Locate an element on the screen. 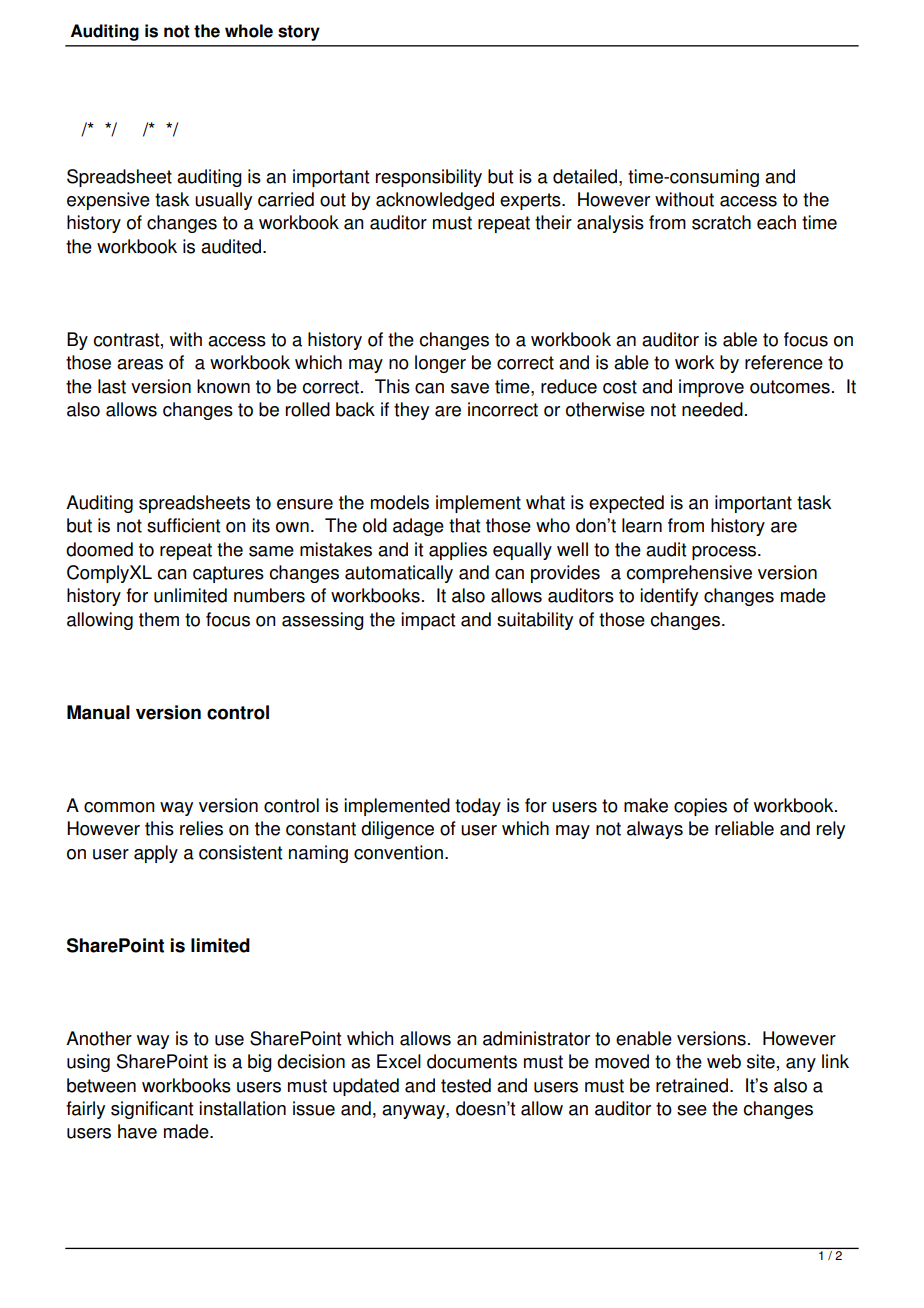 The width and height of the screenshot is (924, 1308). whole is located at coordinates (249, 31).
